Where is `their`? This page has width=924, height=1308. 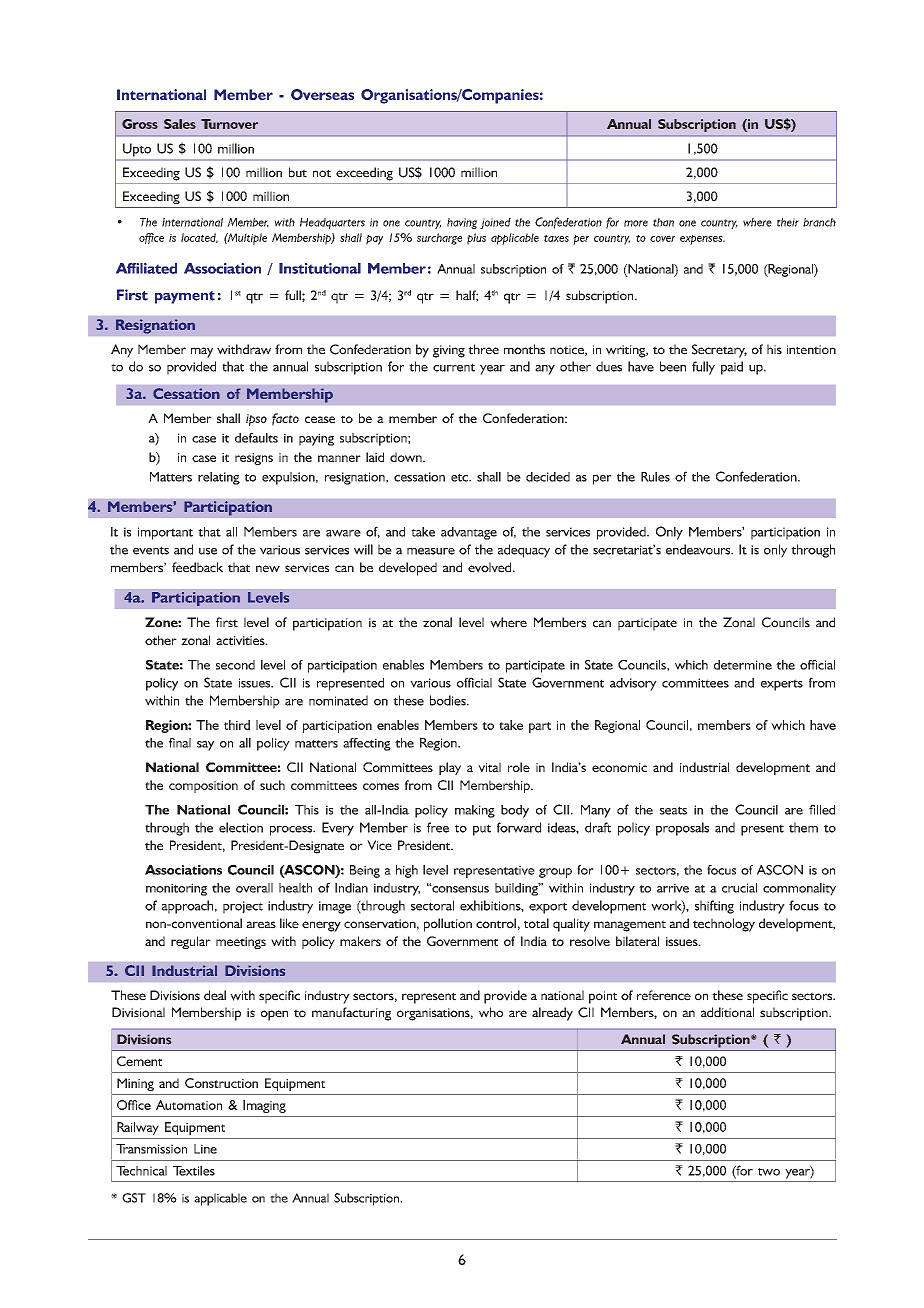 their is located at coordinates (788, 222).
